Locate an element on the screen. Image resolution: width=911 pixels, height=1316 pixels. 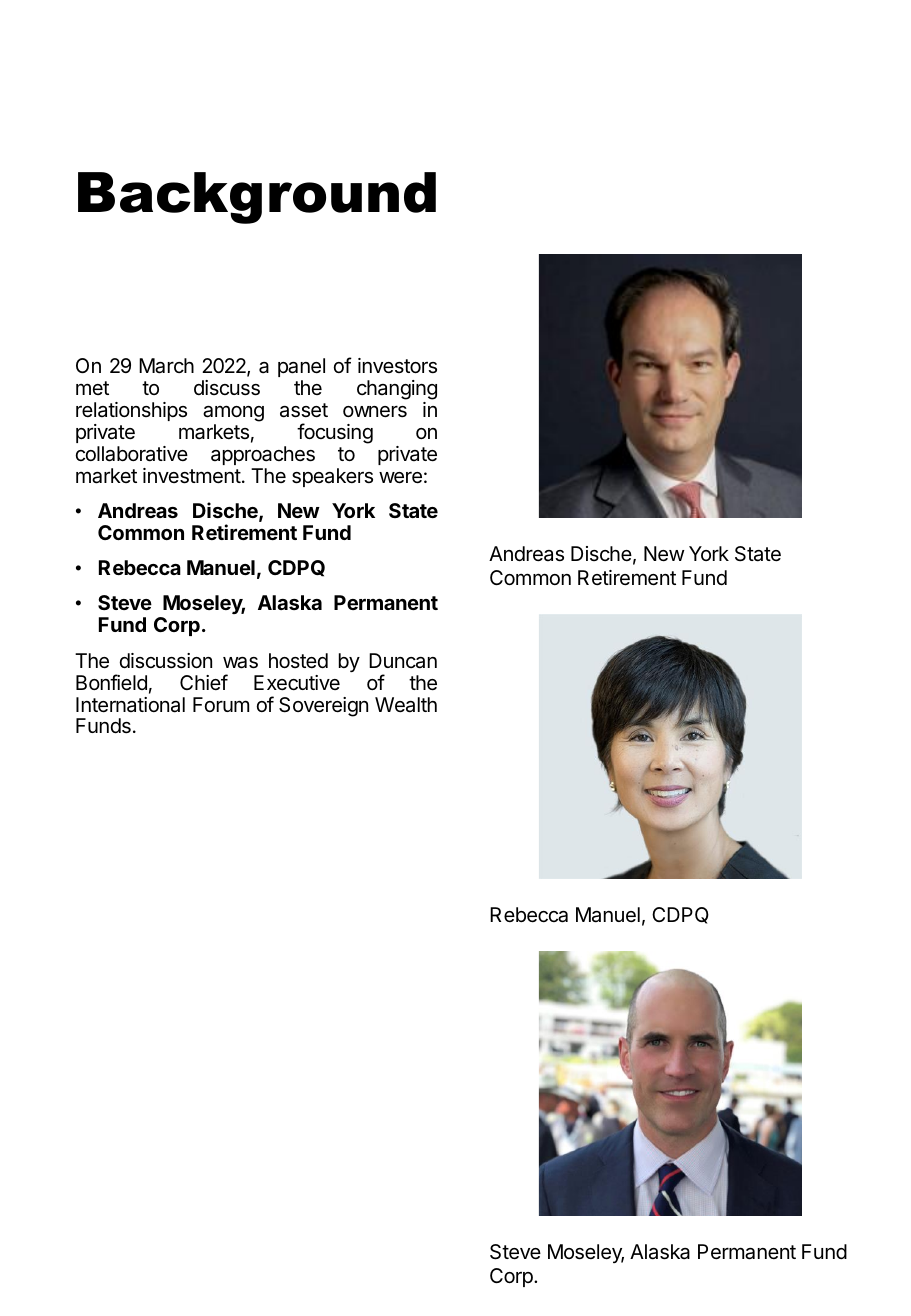
focusing is located at coordinates (335, 433).
